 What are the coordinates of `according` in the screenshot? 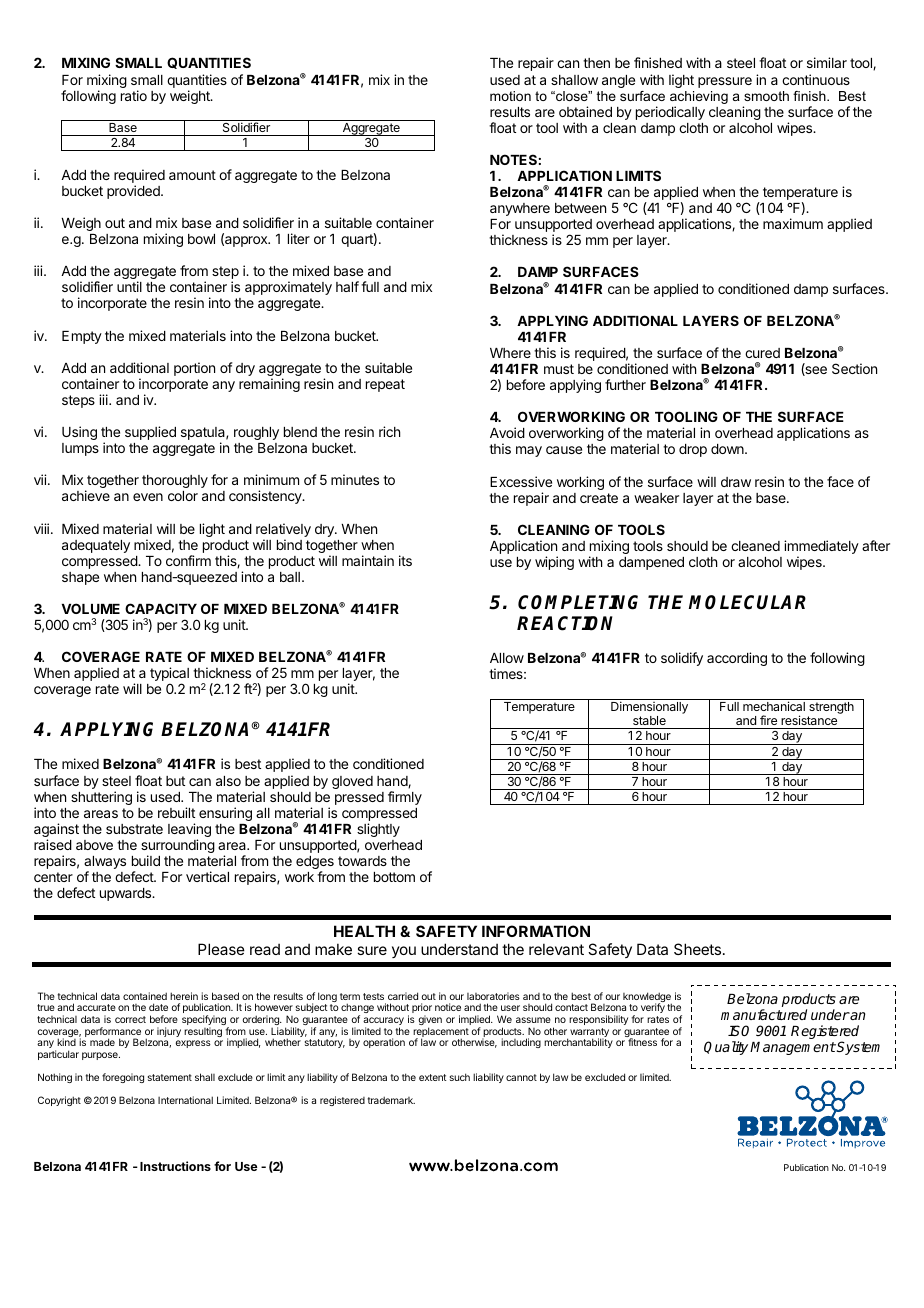 It's located at (737, 659).
